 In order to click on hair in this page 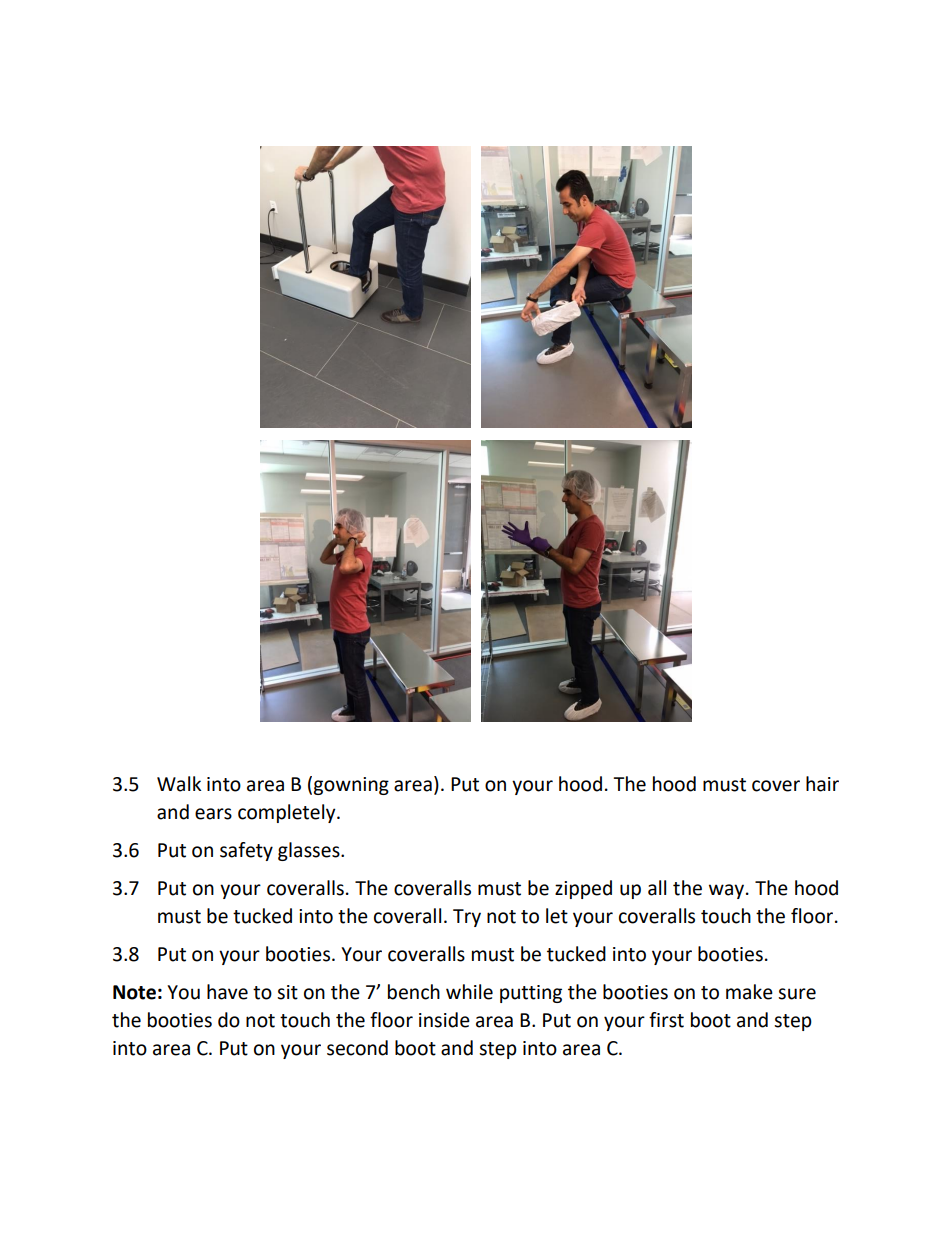, I will do `click(822, 784)`.
